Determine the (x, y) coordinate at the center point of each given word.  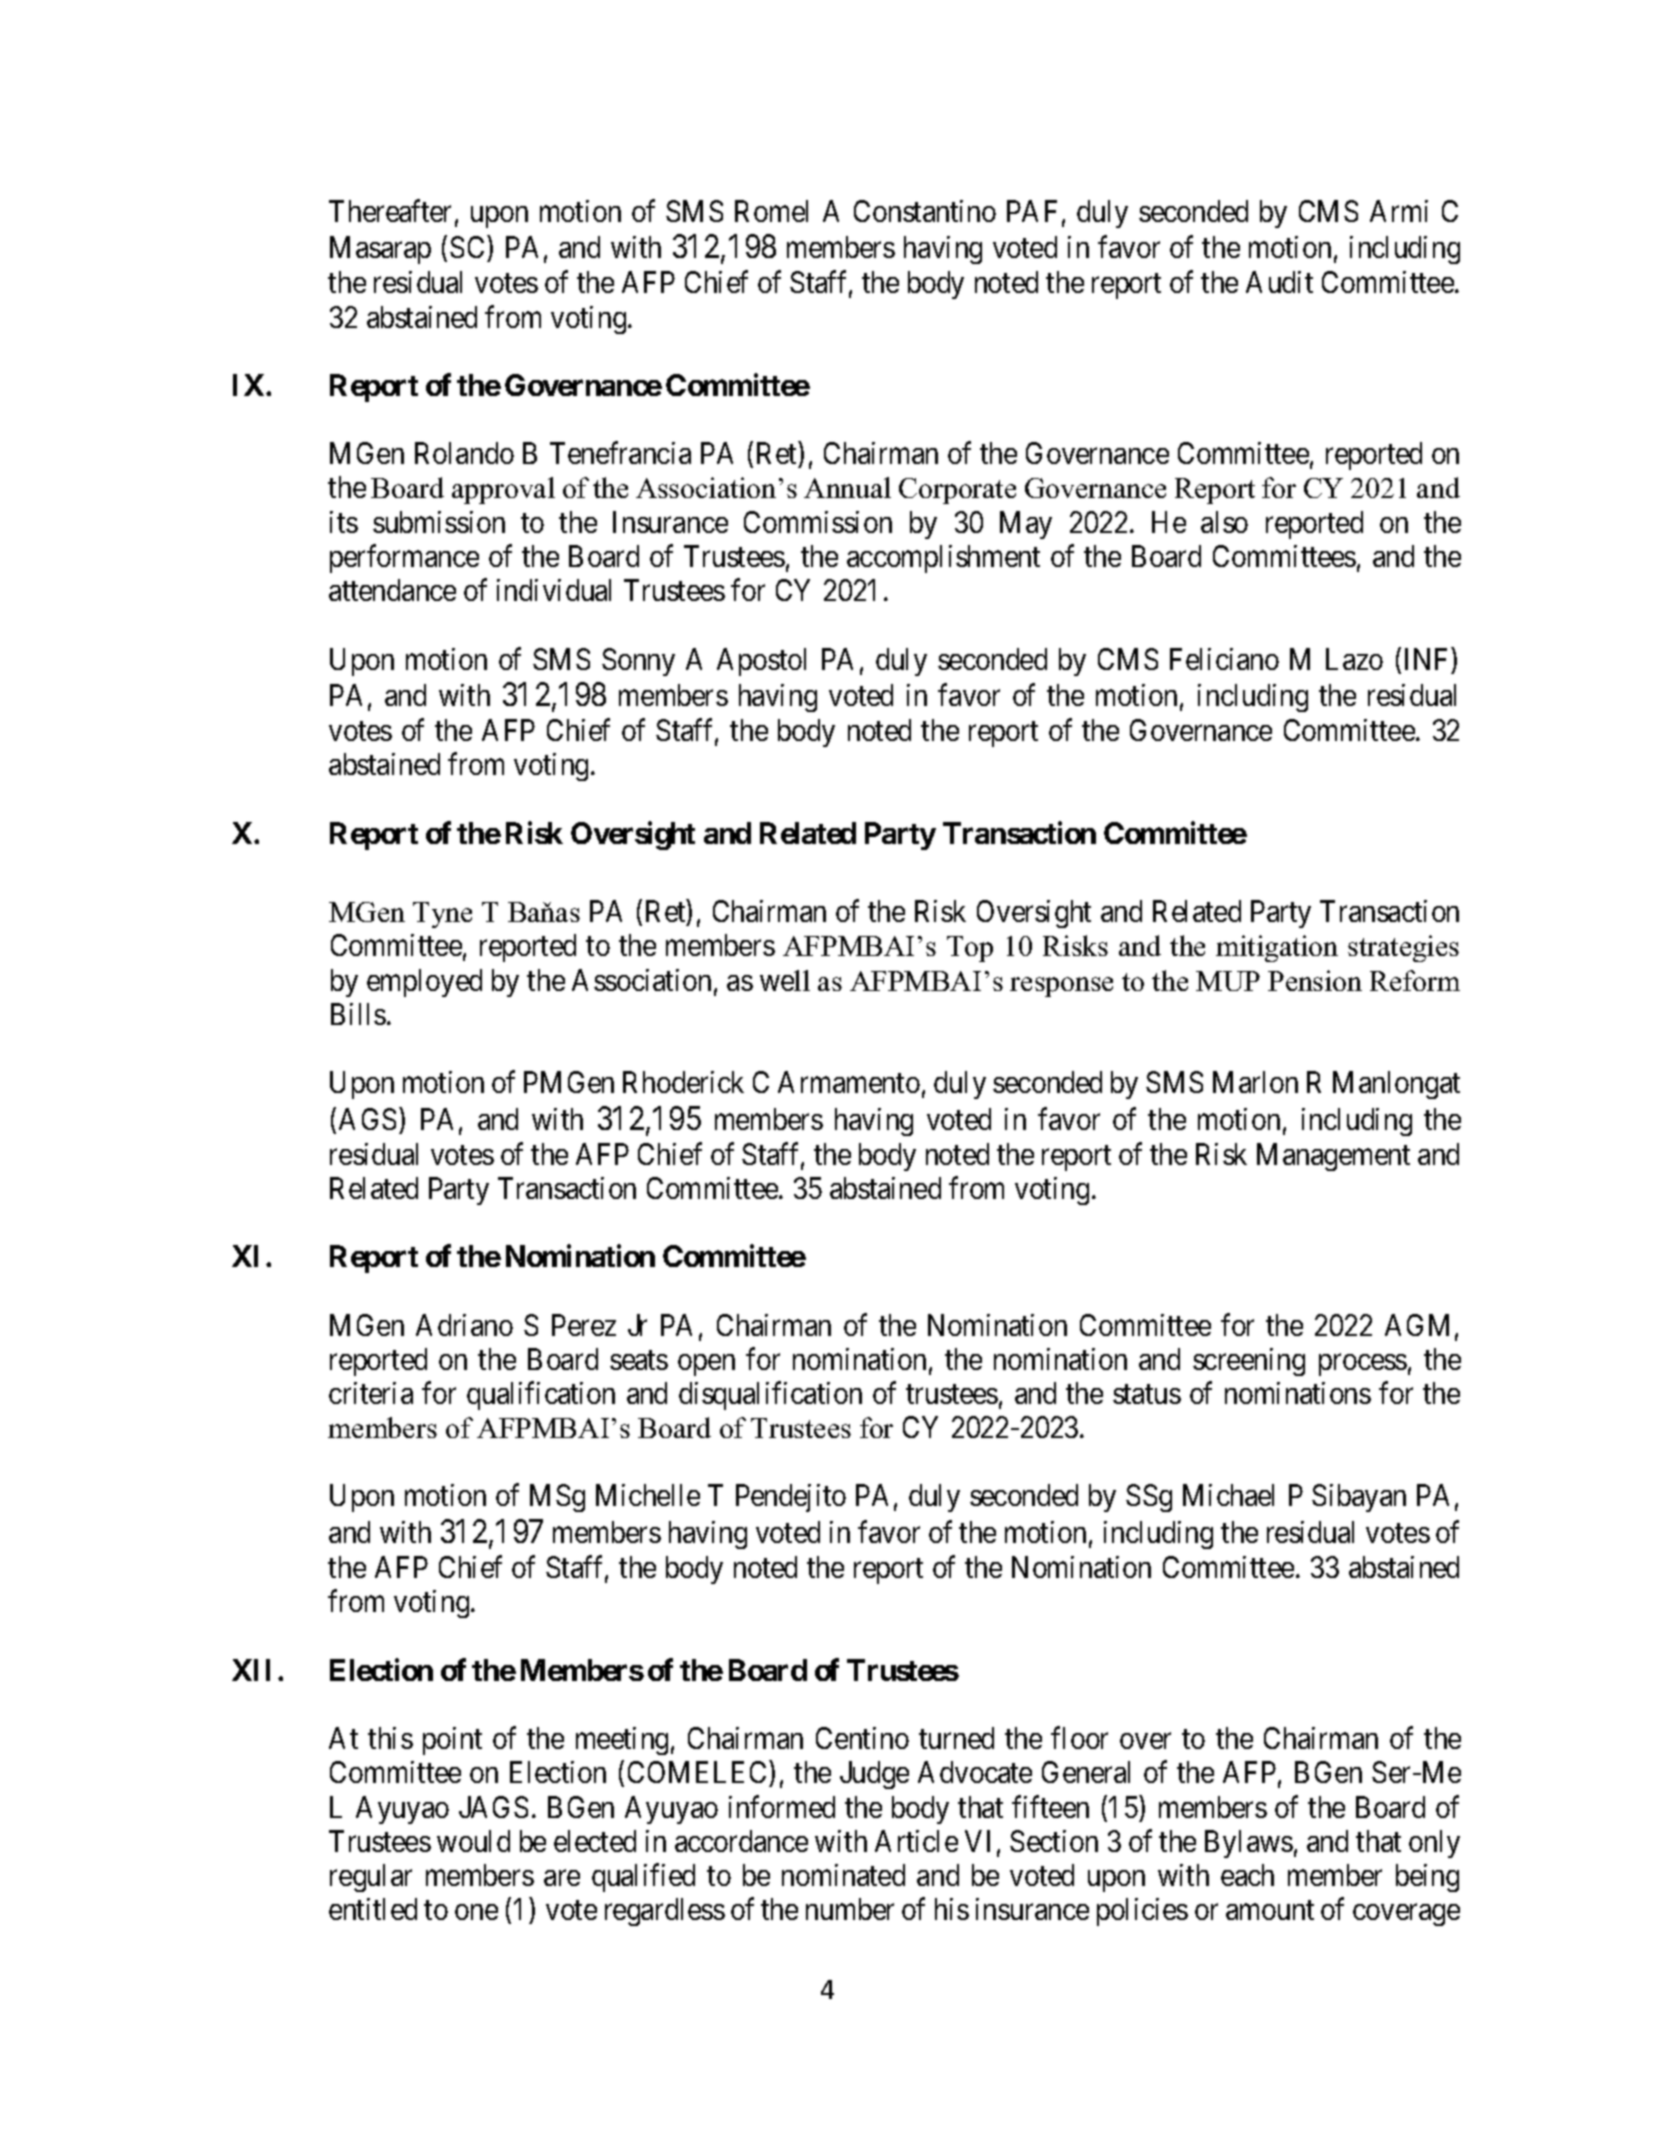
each (1247, 1875)
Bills (358, 1014)
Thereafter (390, 210)
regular (371, 1878)
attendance (392, 590)
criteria (371, 1393)
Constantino (925, 211)
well (785, 980)
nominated (843, 1875)
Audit (1279, 282)
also (1224, 522)
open (706, 1365)
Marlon (1255, 1082)
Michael (1228, 1495)
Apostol (761, 662)
